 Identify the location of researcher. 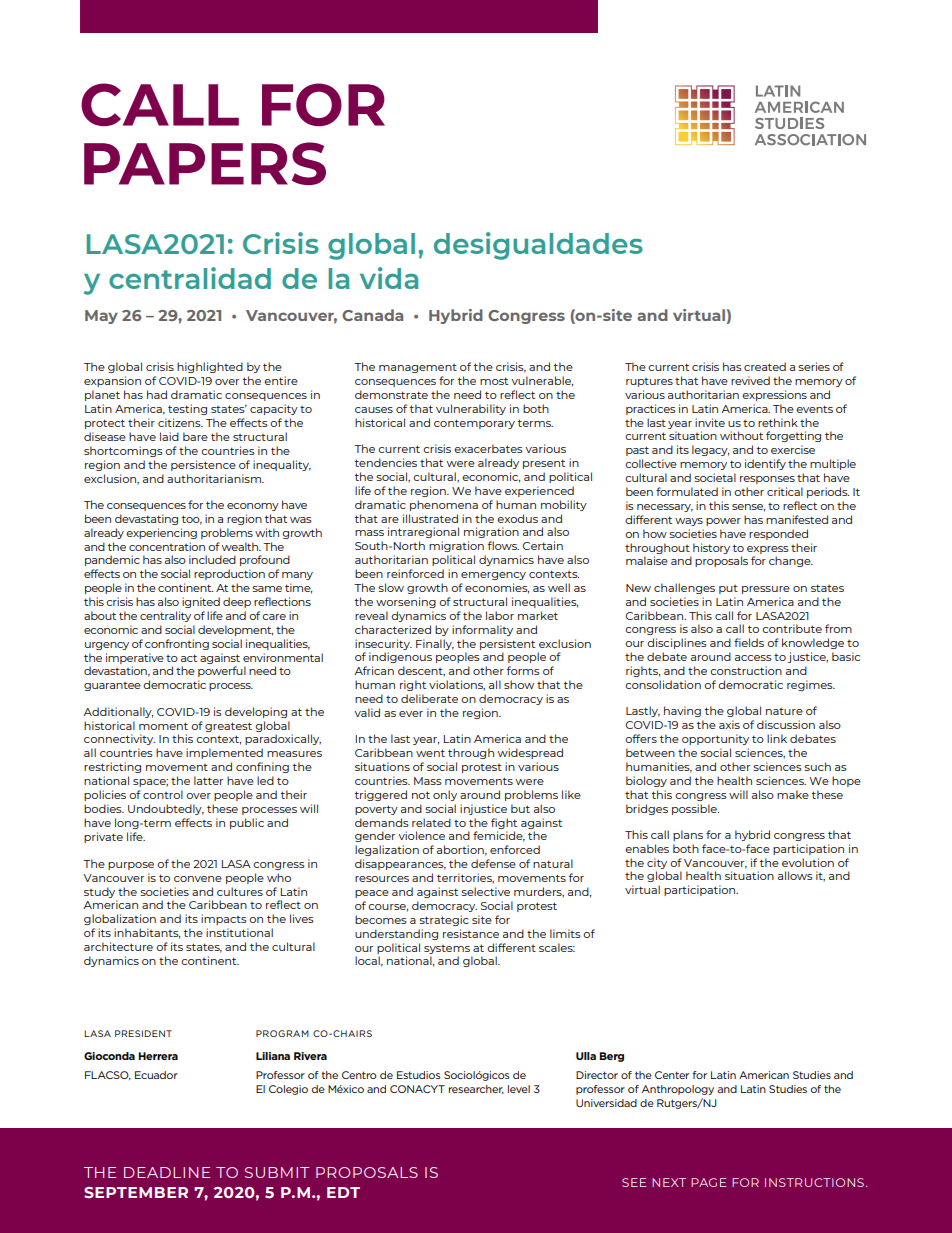
(476, 1089).
